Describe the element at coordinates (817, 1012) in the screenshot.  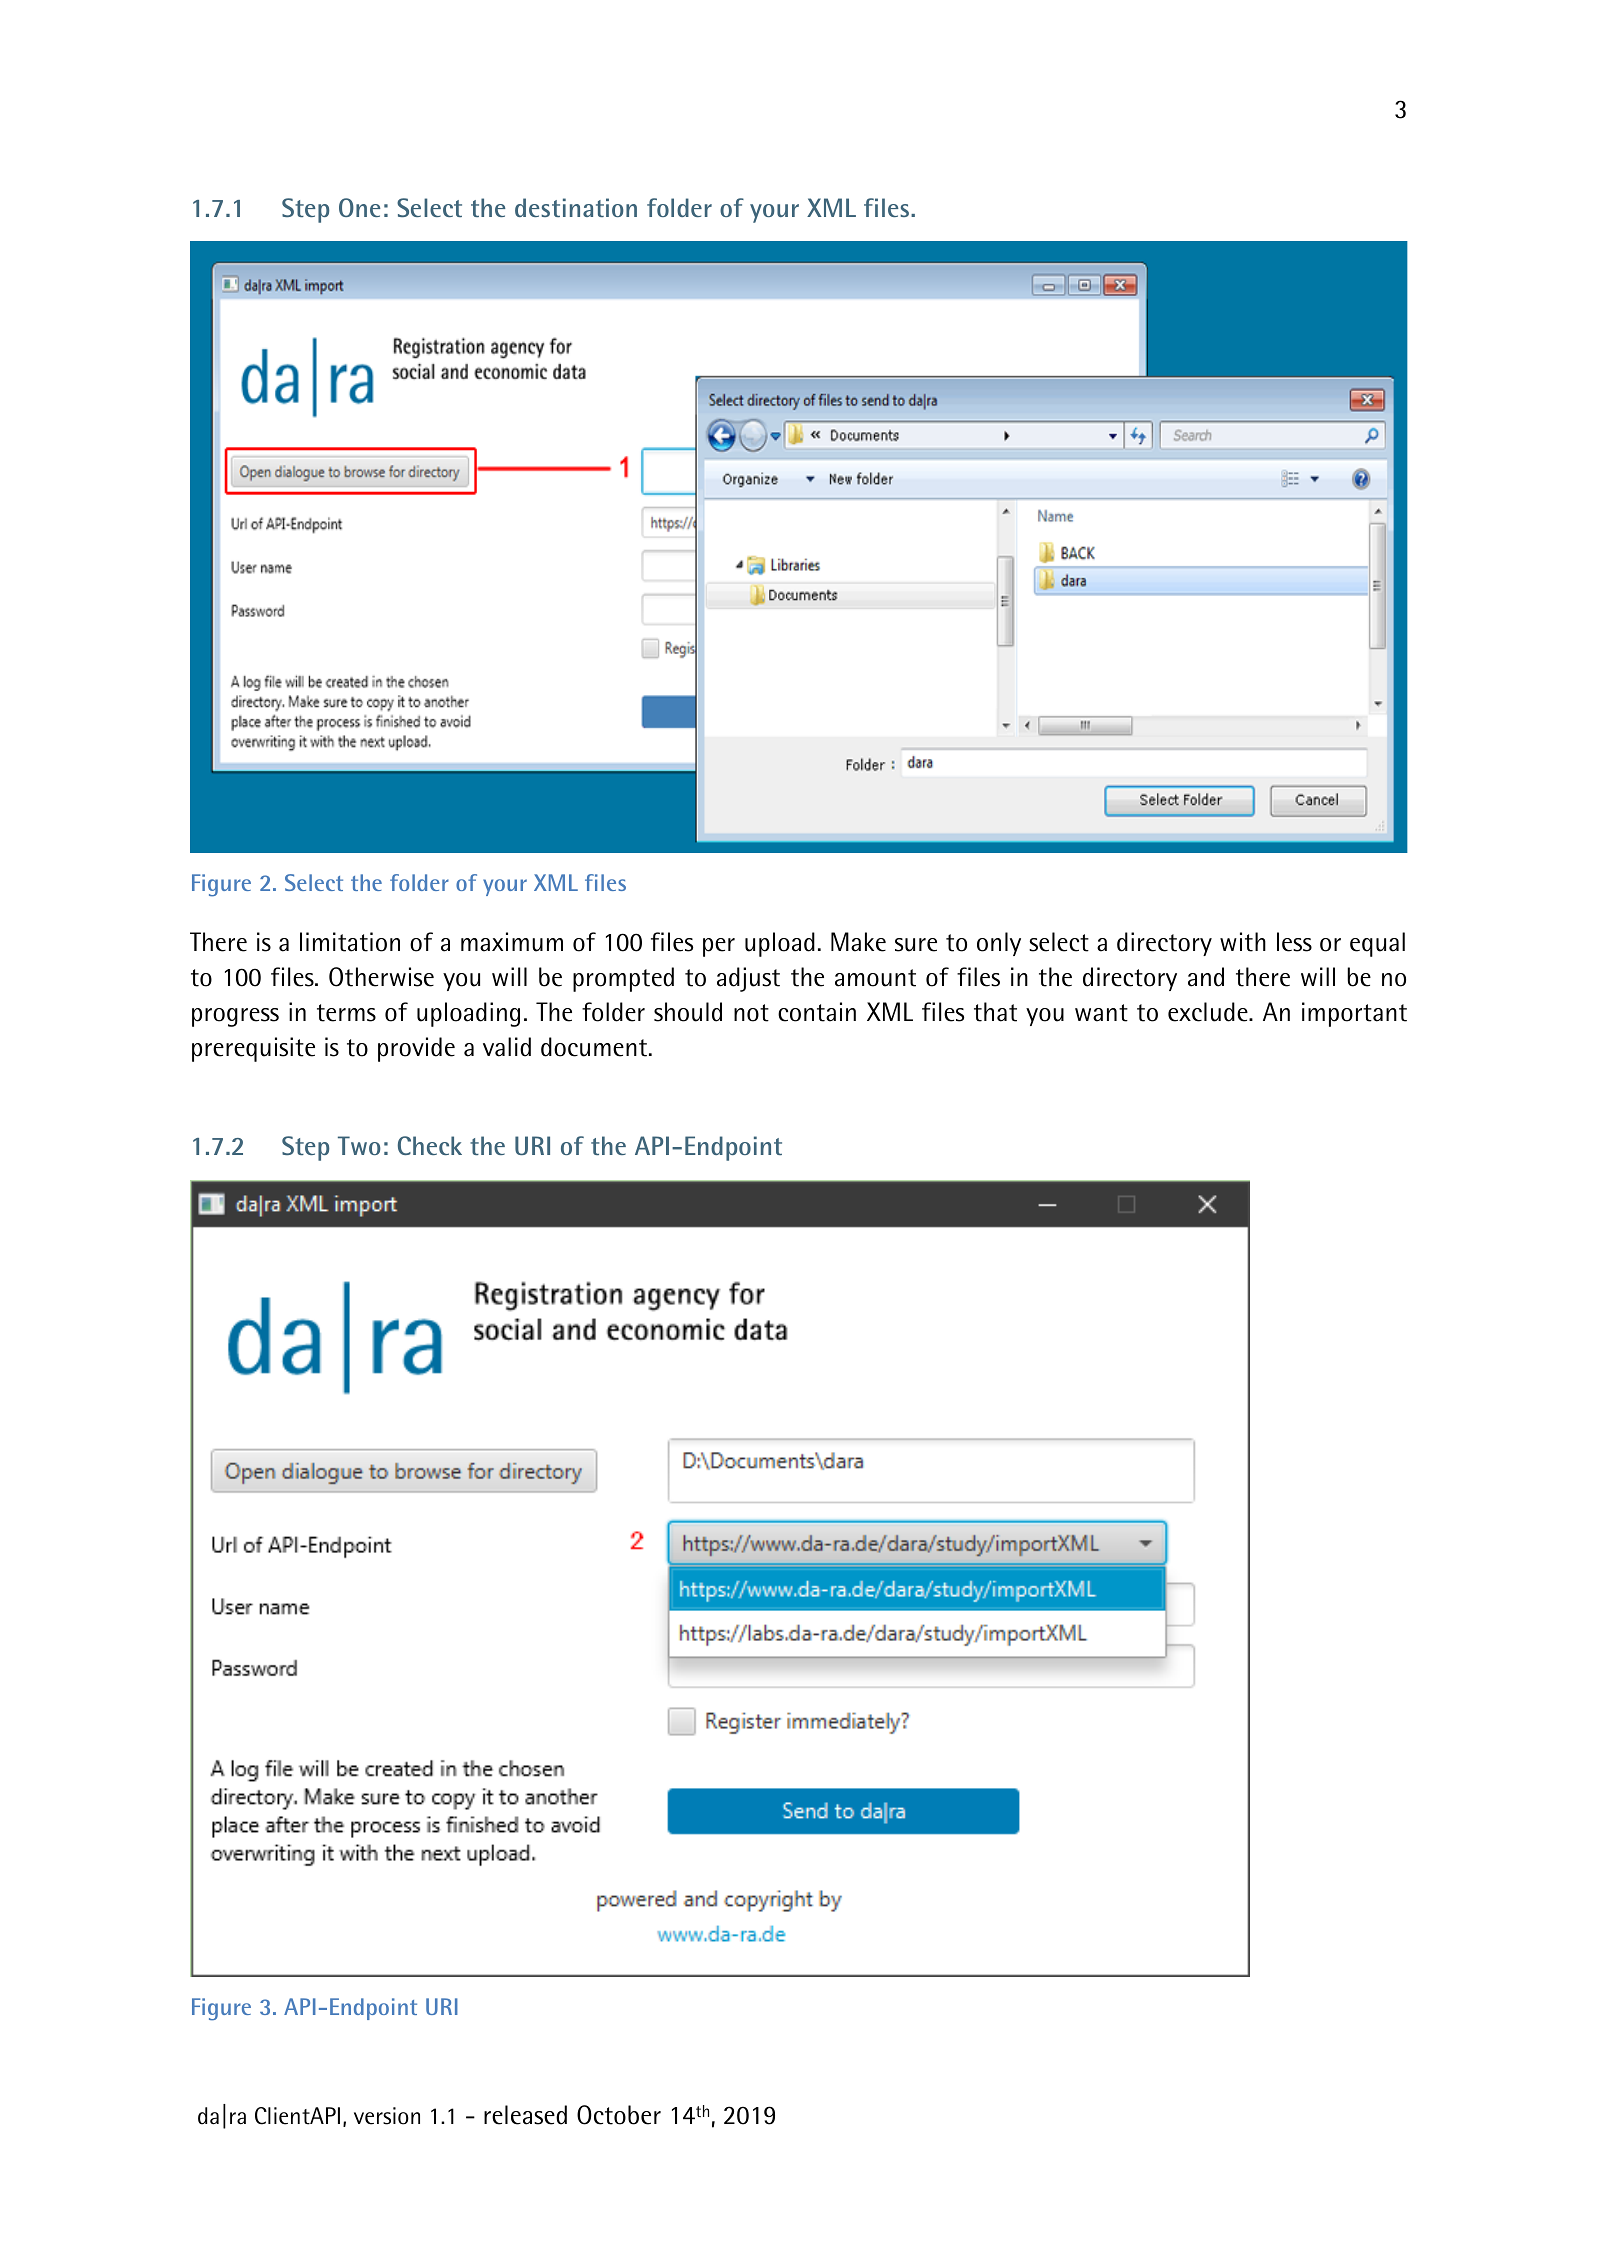
I see `contain` at that location.
